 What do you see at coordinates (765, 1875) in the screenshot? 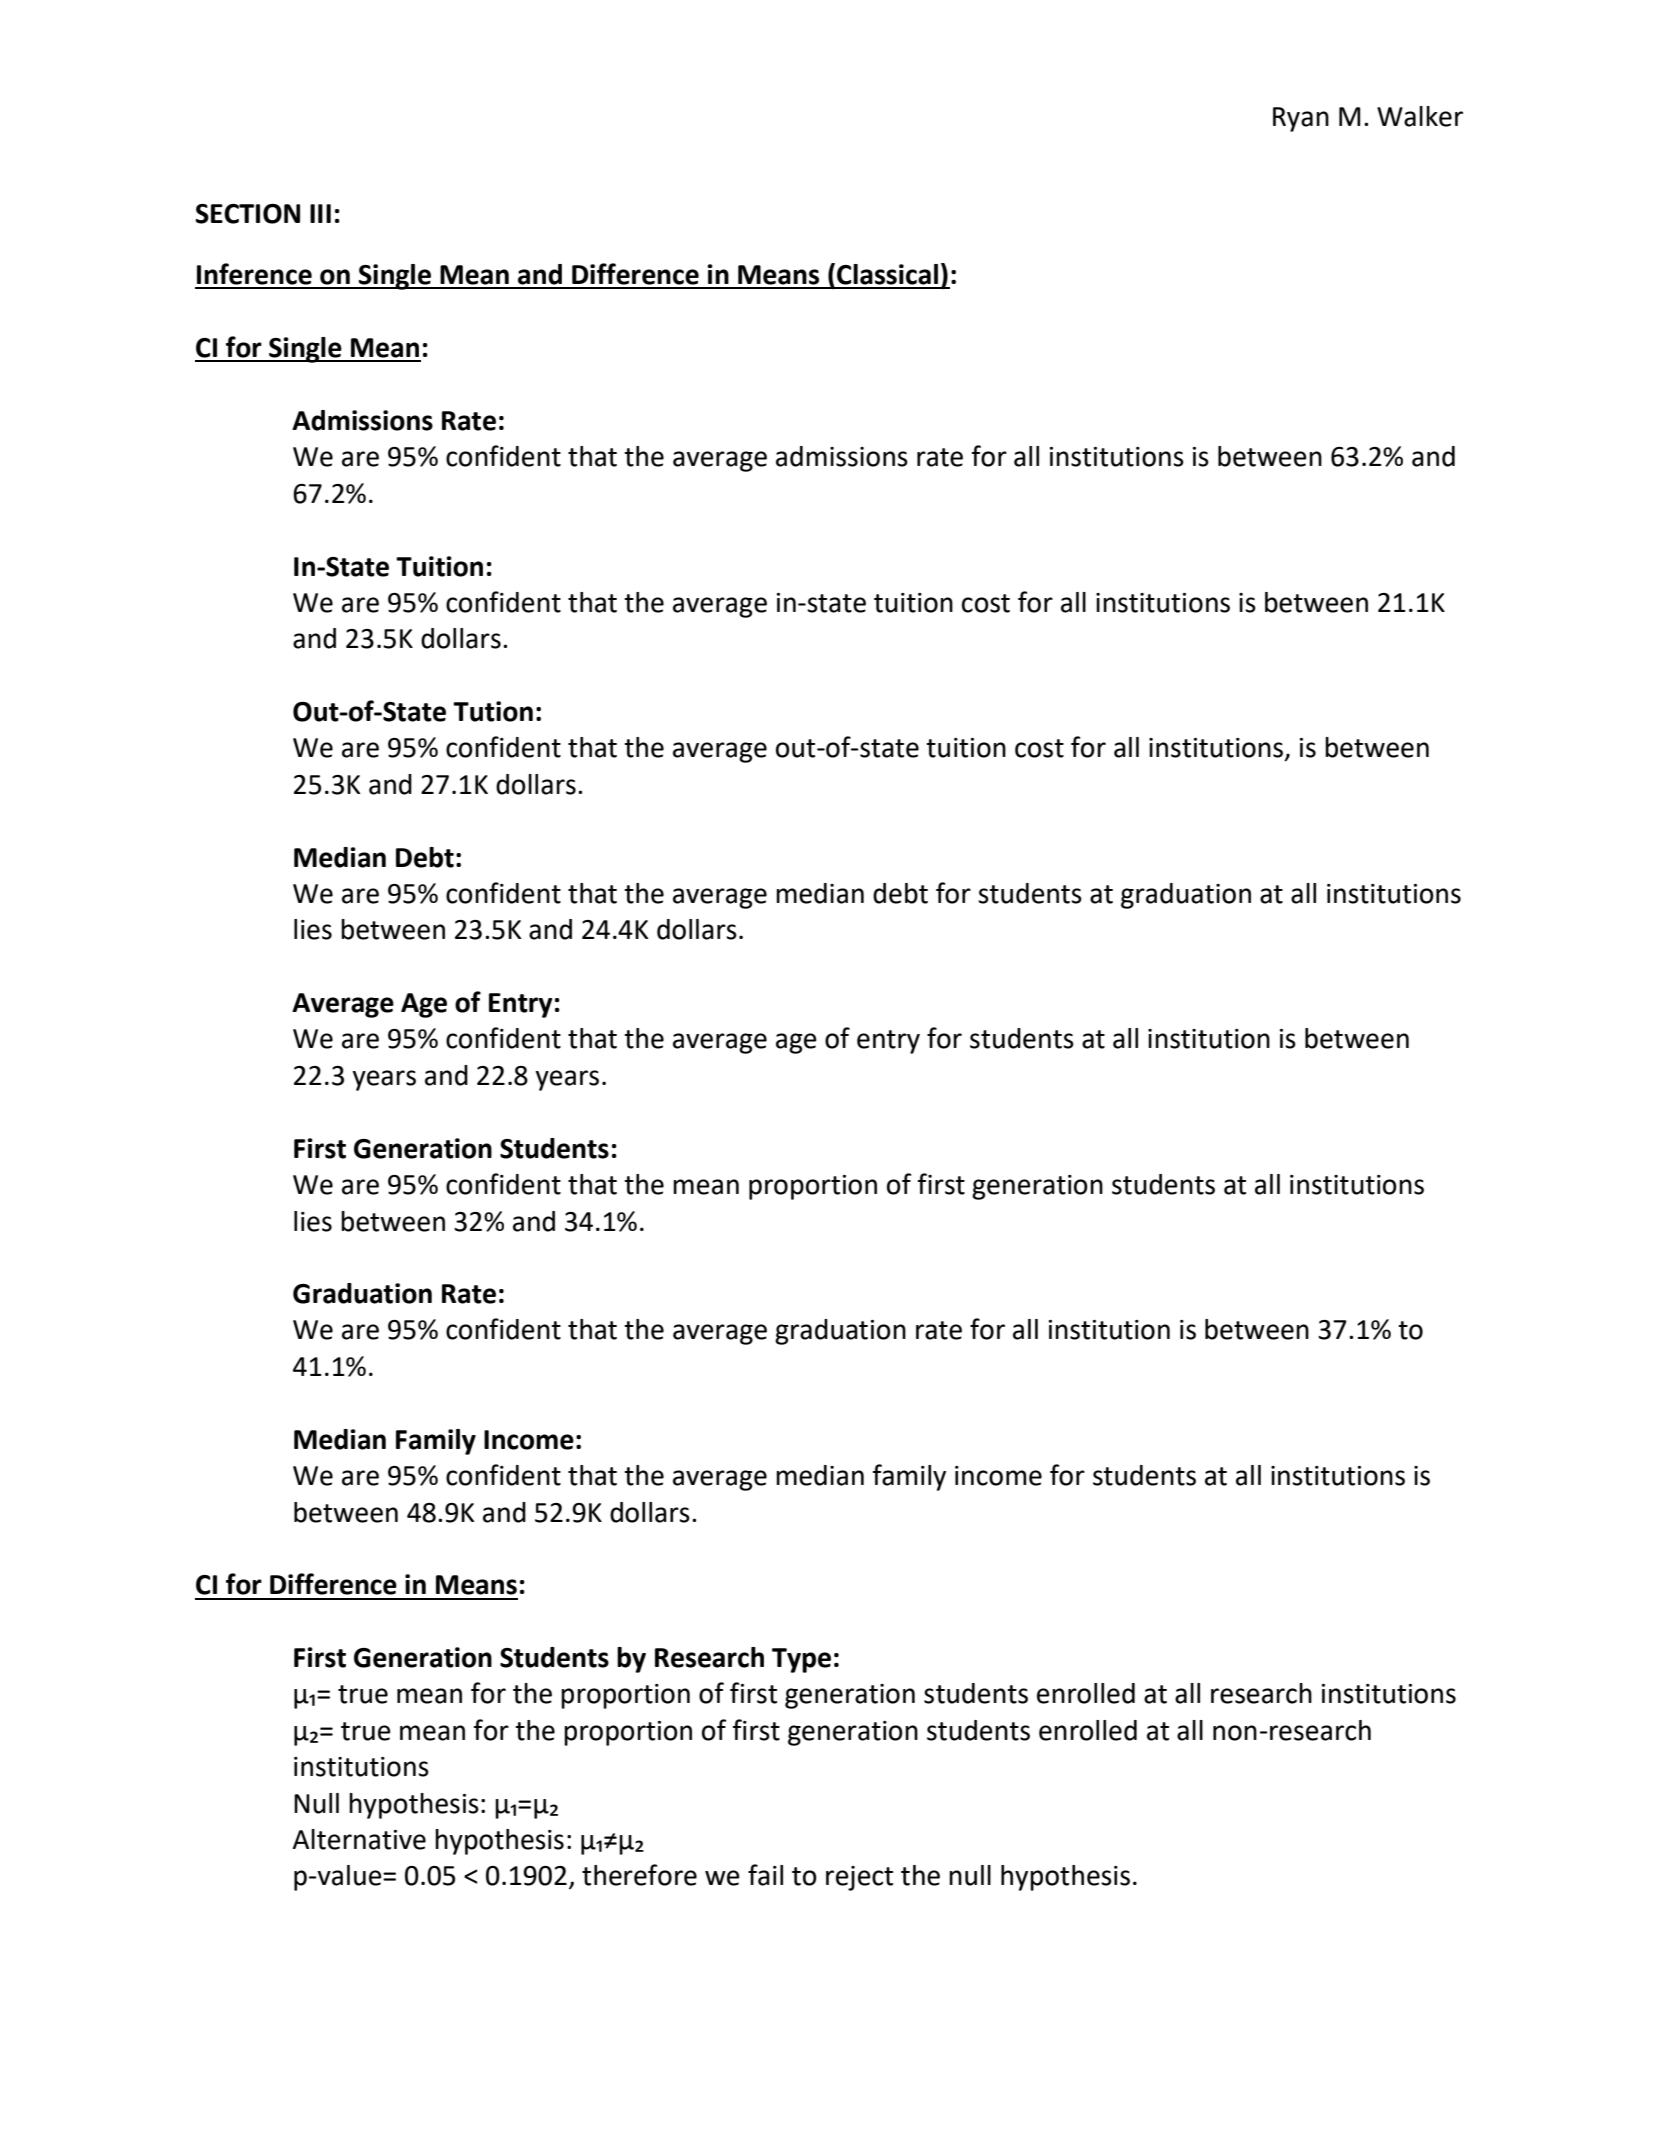
I see `fail` at bounding box center [765, 1875].
